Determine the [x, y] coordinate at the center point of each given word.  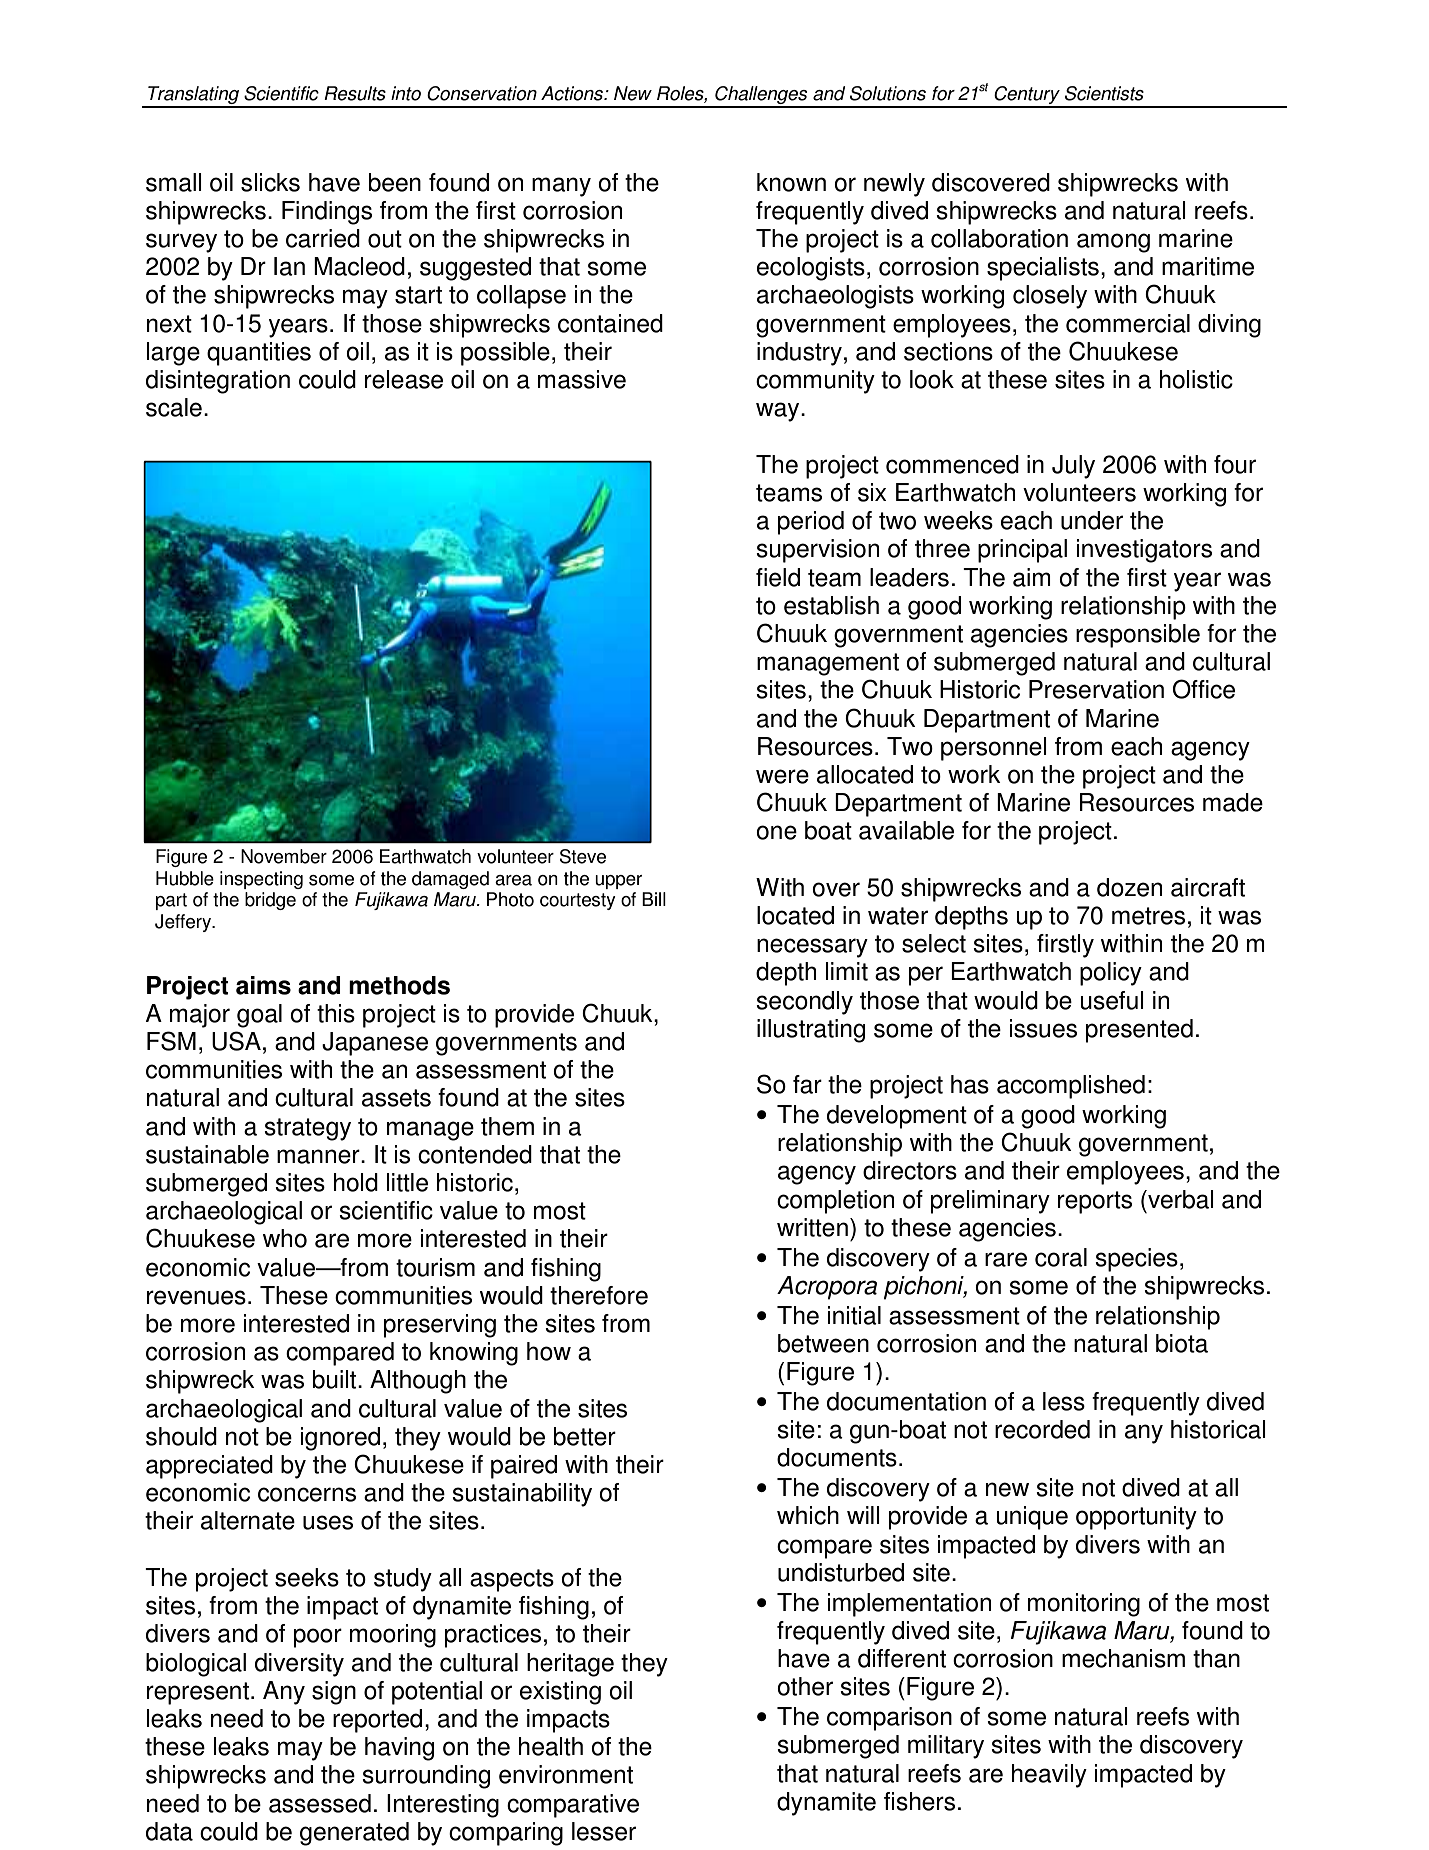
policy [1111, 974]
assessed [320, 1803]
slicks [270, 182]
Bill [654, 899]
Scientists [1104, 93]
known [791, 182]
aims [263, 985]
